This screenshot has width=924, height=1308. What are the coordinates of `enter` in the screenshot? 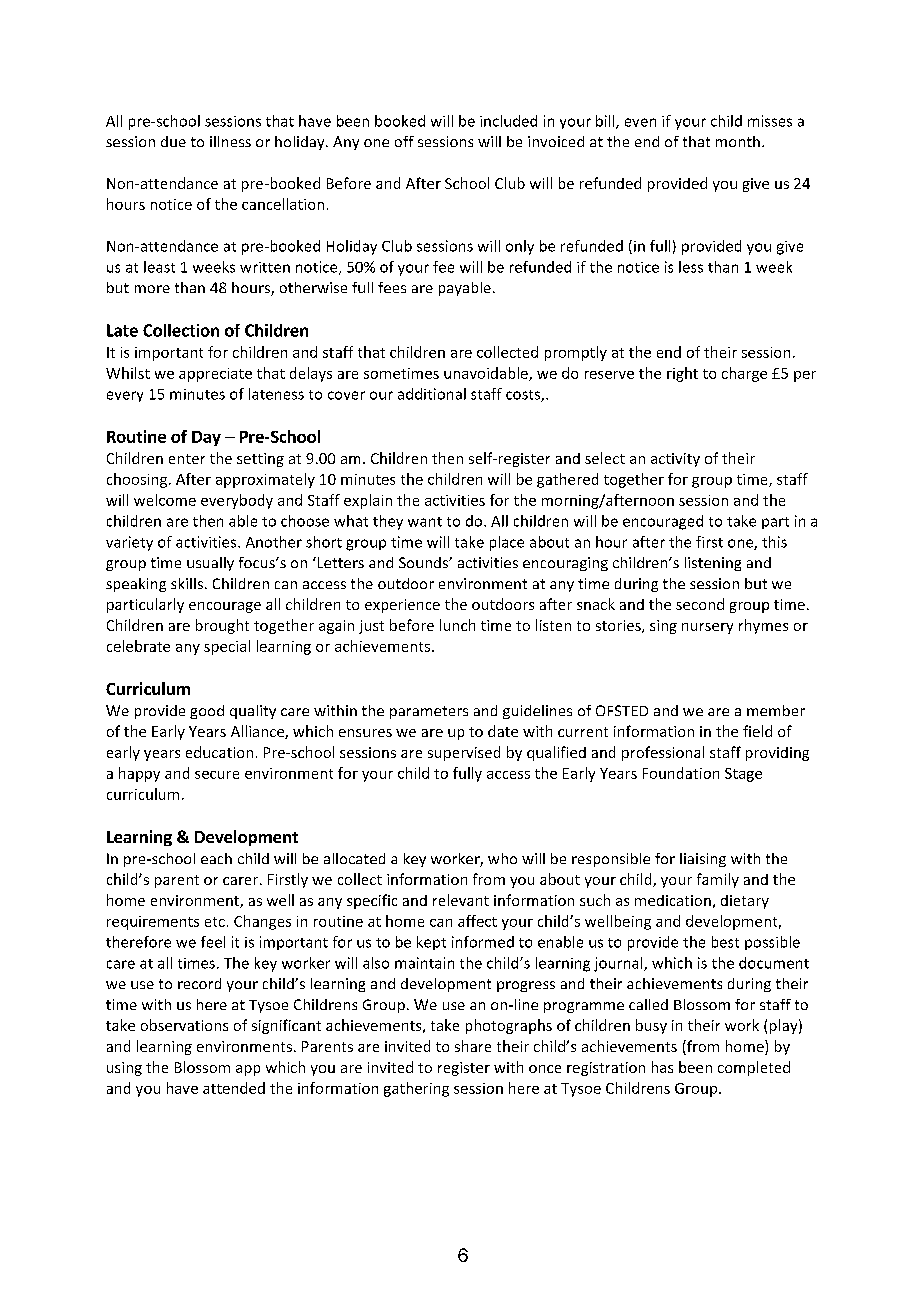 It's located at (187, 459).
